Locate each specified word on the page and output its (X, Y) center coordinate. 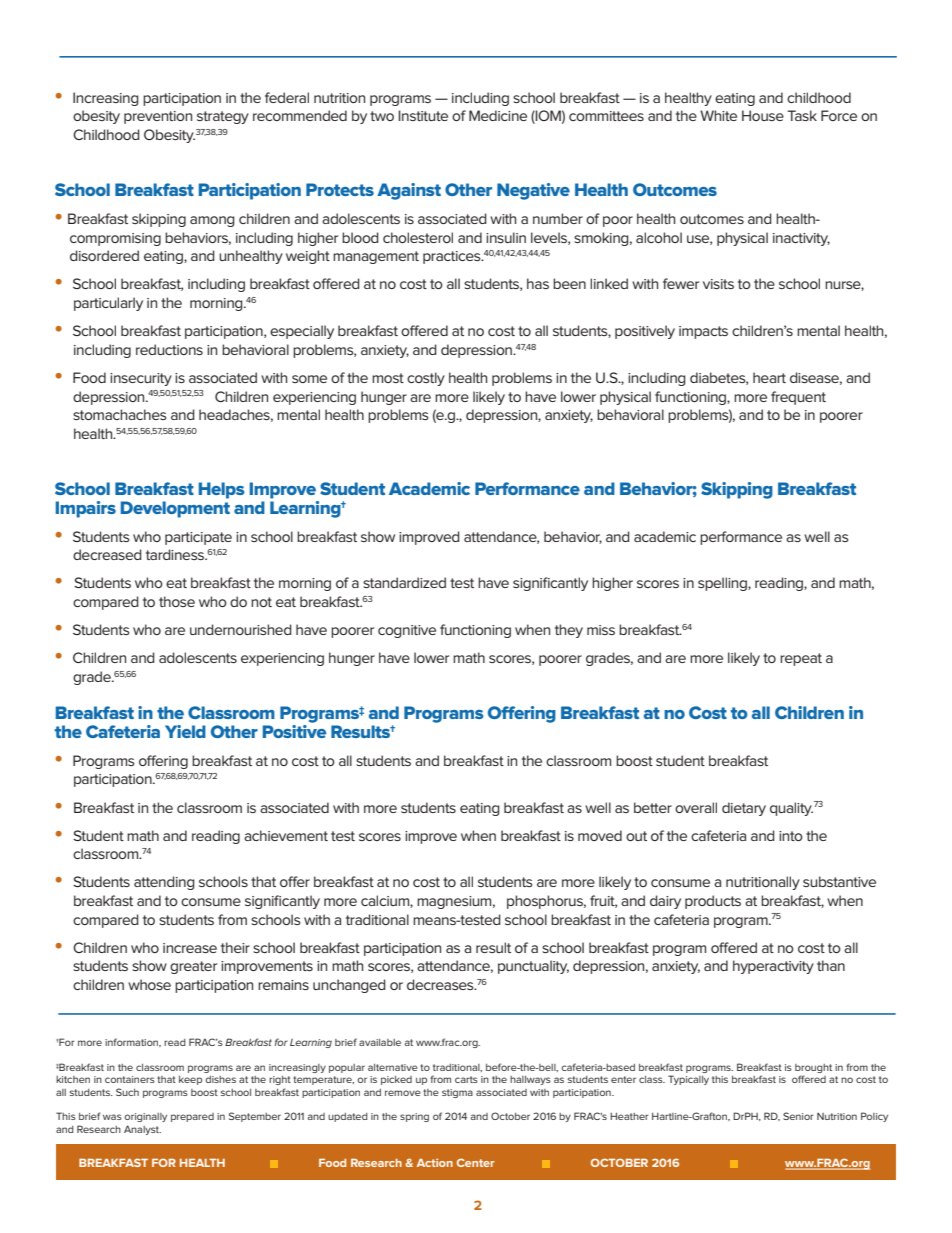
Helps (222, 490)
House (763, 115)
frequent (798, 398)
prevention (158, 117)
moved (600, 835)
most (388, 378)
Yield (185, 731)
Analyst (142, 1130)
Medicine (498, 115)
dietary (744, 809)
